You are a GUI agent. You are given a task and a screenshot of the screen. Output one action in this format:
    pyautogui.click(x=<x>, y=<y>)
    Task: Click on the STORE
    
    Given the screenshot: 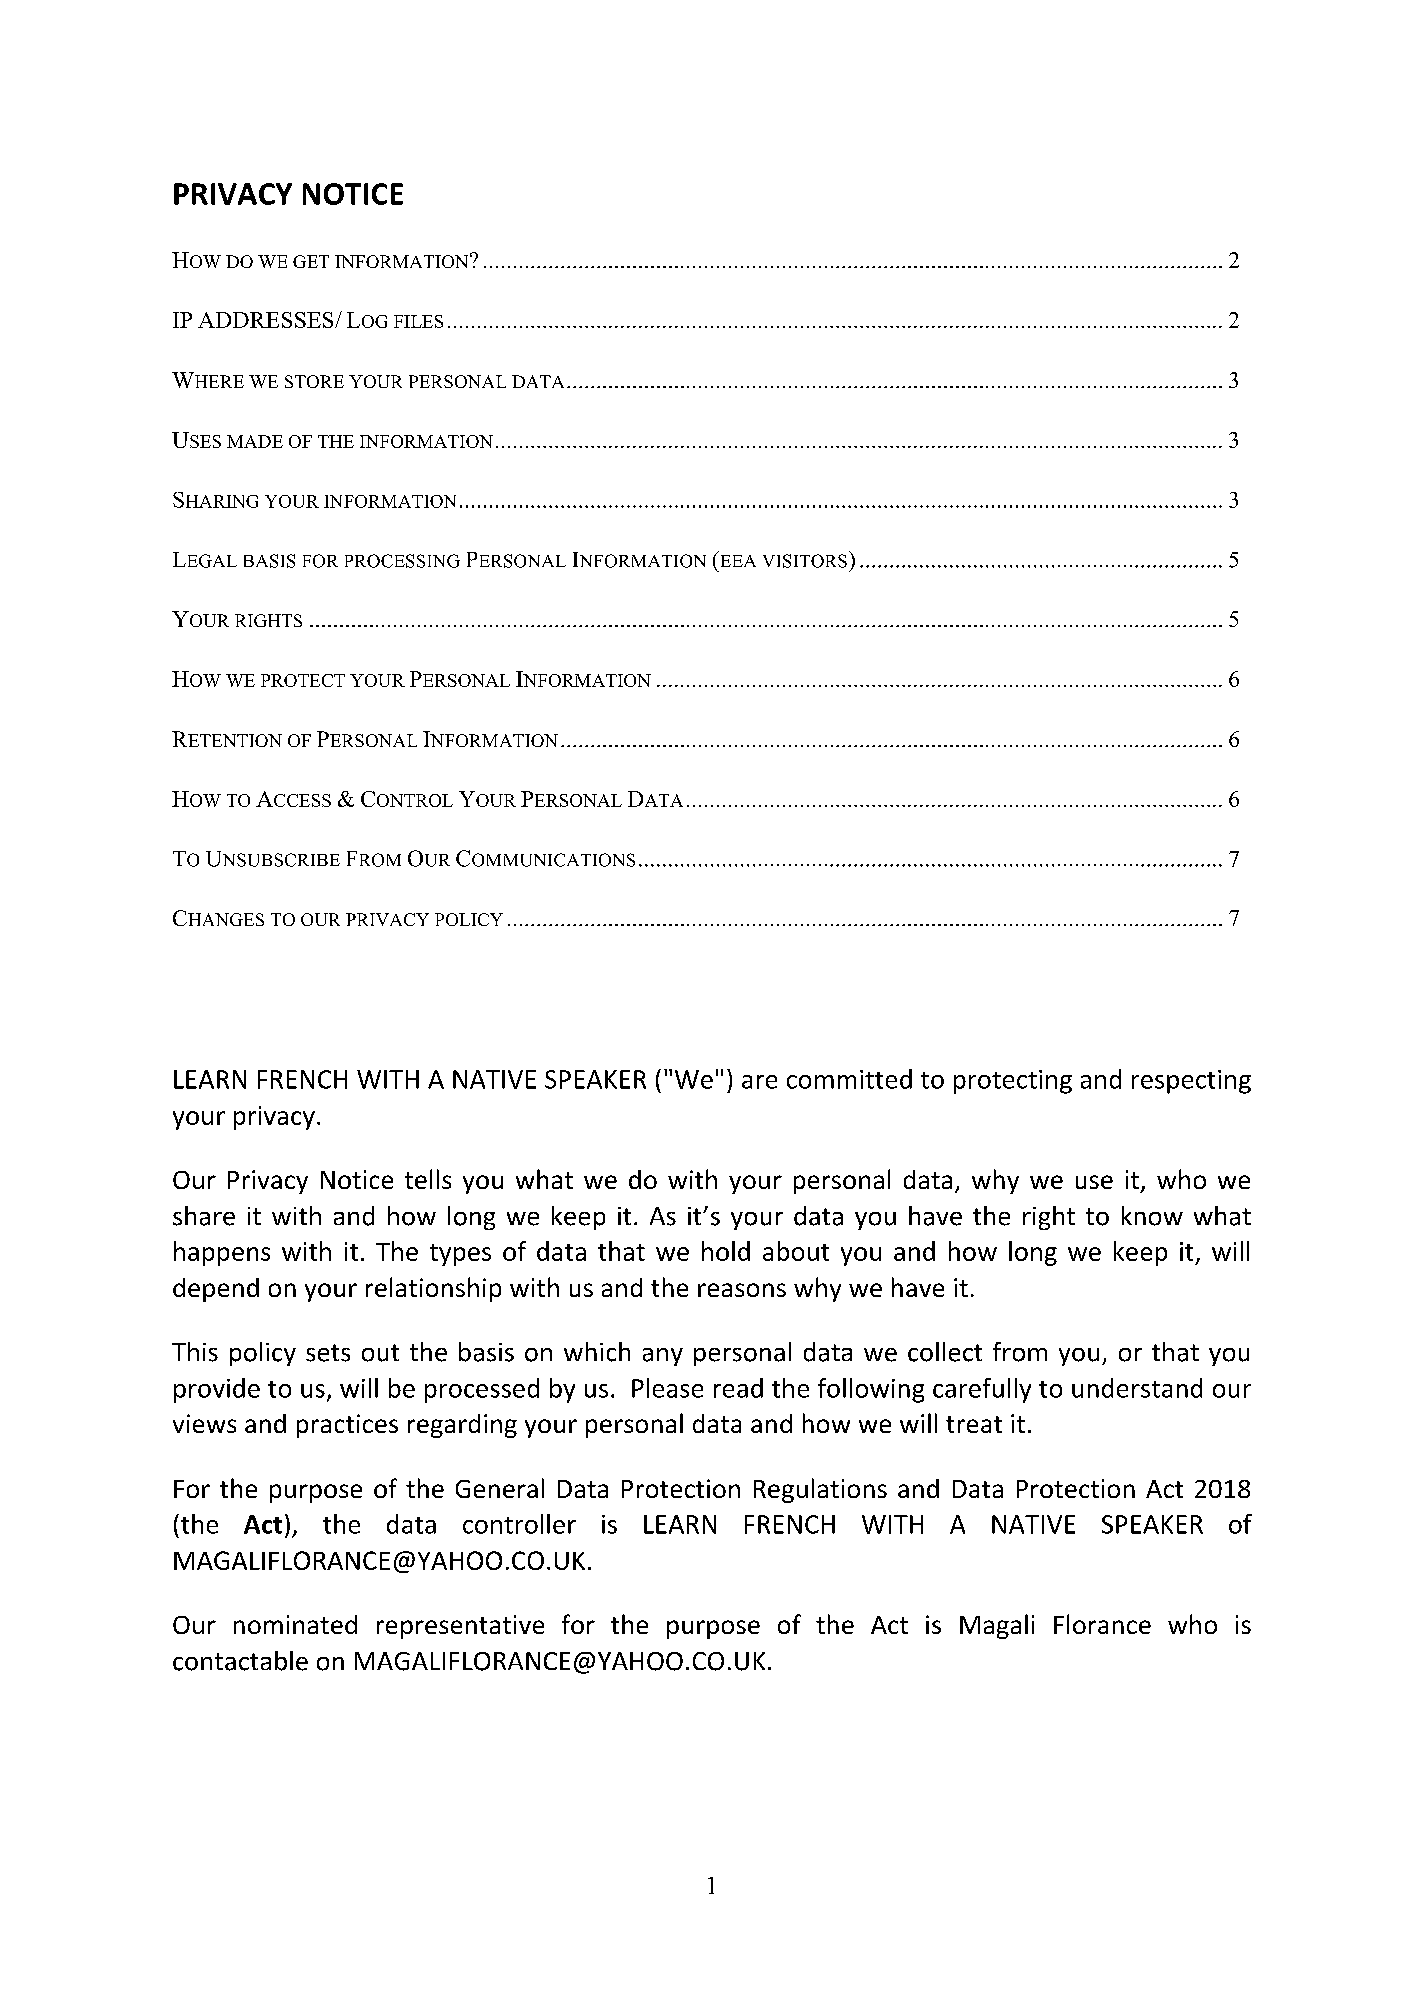 What is the action you would take?
    pyautogui.click(x=314, y=381)
